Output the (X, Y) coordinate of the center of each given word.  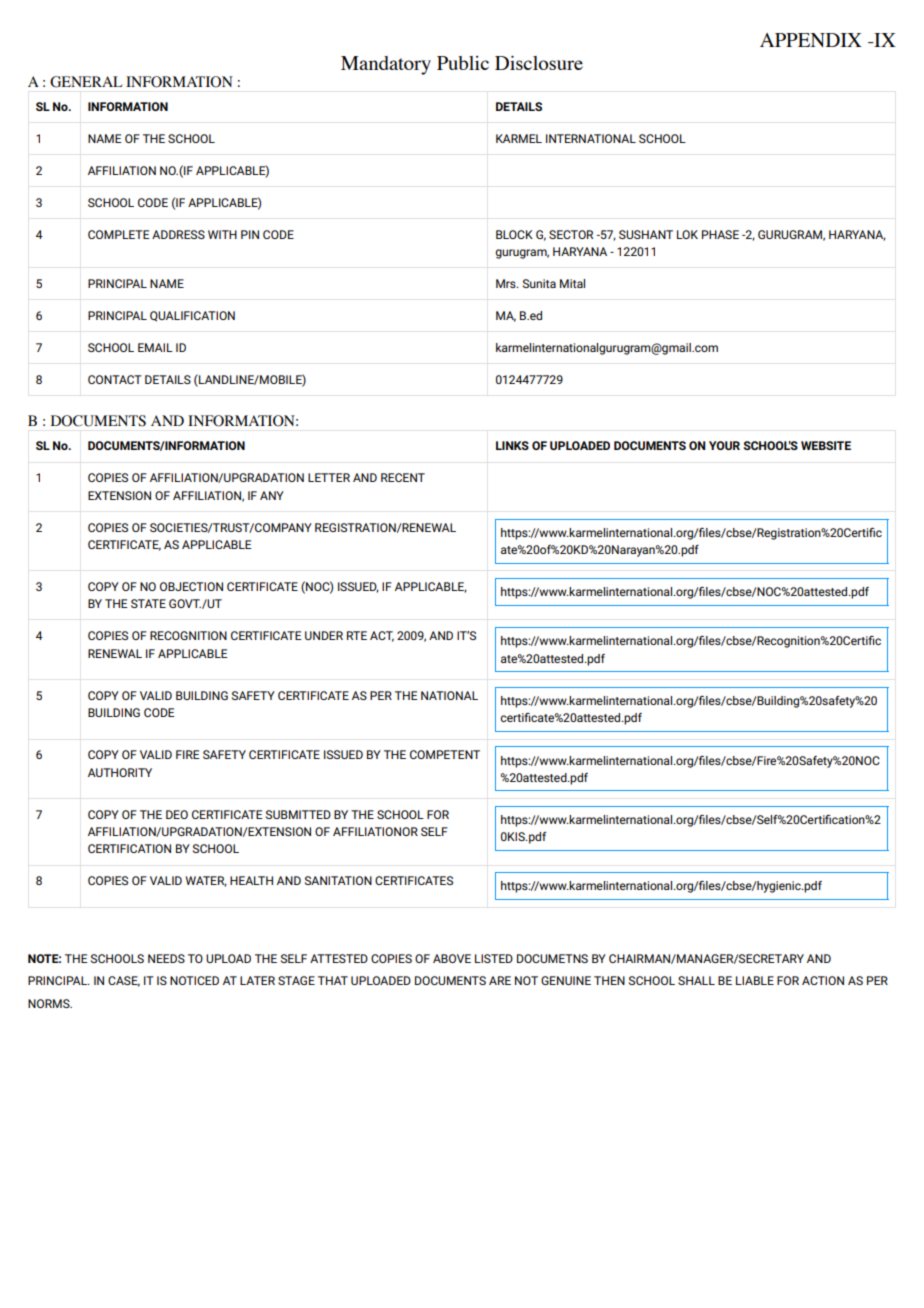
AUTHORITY (120, 772)
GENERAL (86, 82)
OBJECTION (191, 586)
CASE (124, 981)
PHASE (720, 234)
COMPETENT (445, 754)
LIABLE (755, 980)
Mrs (507, 283)
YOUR (724, 445)
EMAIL (155, 347)
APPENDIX (811, 40)
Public (463, 63)
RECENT (403, 477)
